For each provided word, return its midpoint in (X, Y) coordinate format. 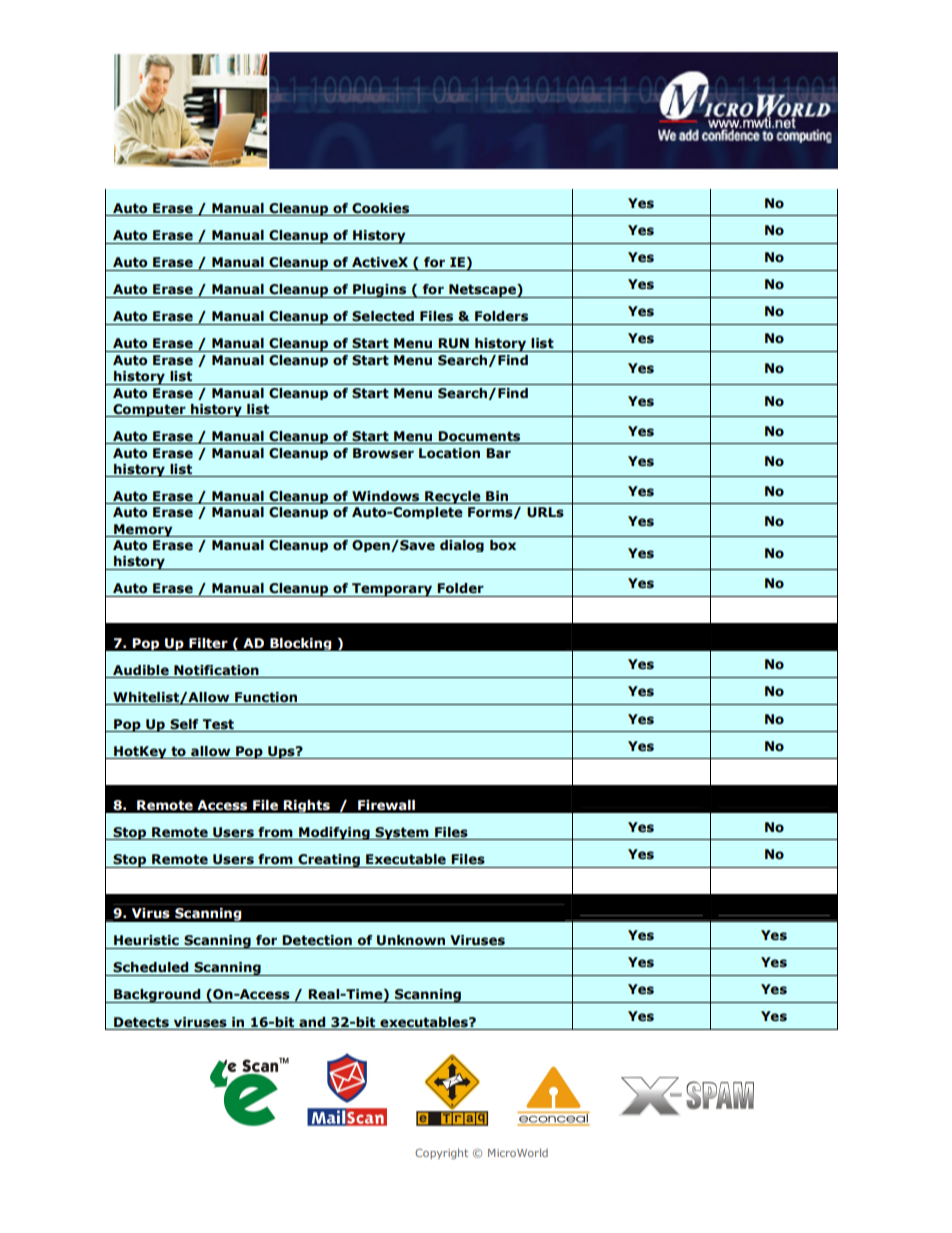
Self (184, 724)
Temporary (392, 590)
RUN (453, 343)
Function (266, 697)
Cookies (381, 209)
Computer (149, 410)
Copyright (441, 1153)
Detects (141, 1022)
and (312, 1022)
